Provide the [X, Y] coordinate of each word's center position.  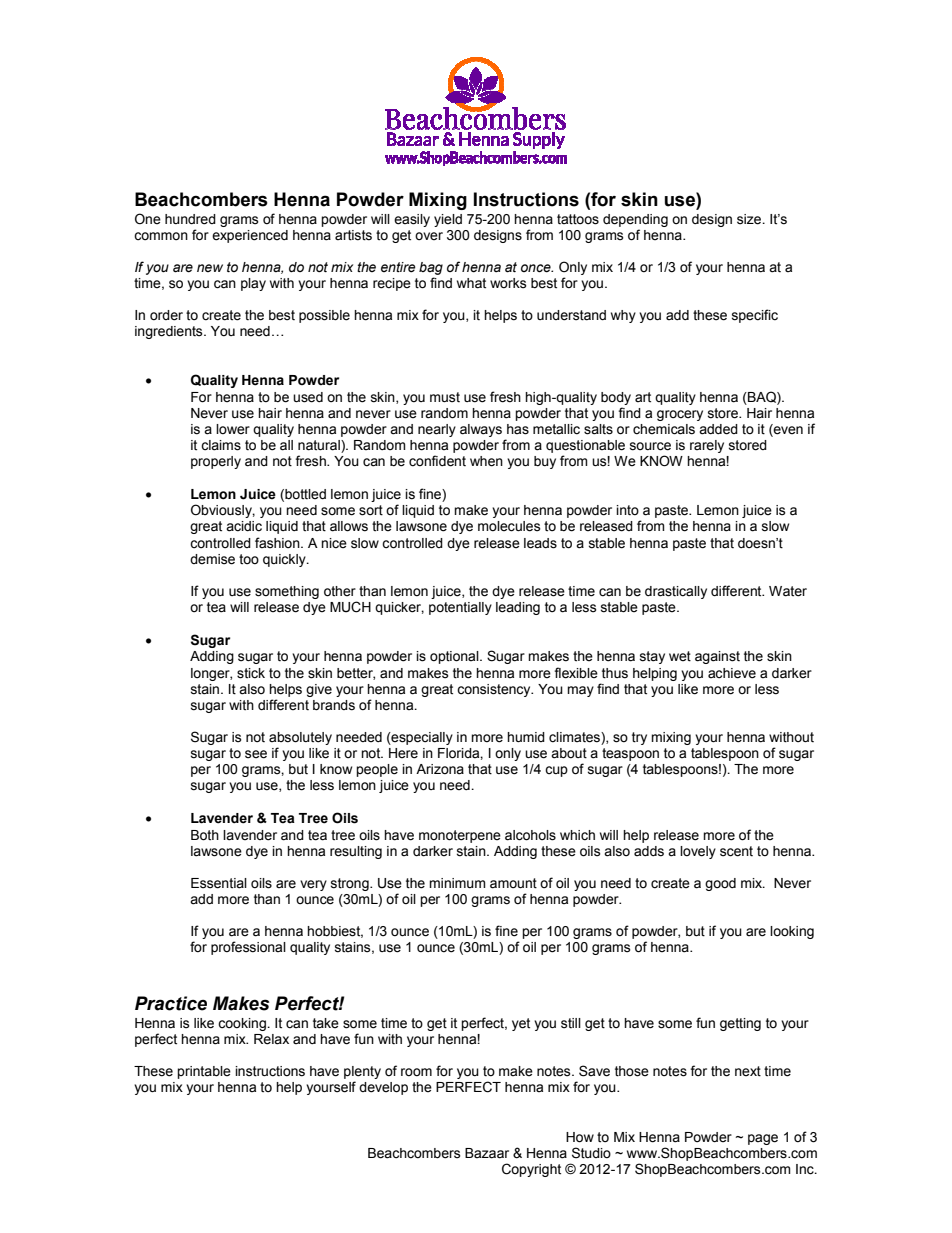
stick [251, 673]
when [486, 461]
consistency [495, 690]
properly [216, 462]
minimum [457, 883]
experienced [250, 236]
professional [248, 948]
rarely [707, 446]
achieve [732, 673]
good [720, 884]
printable [204, 1072]
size [750, 219]
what [471, 283]
